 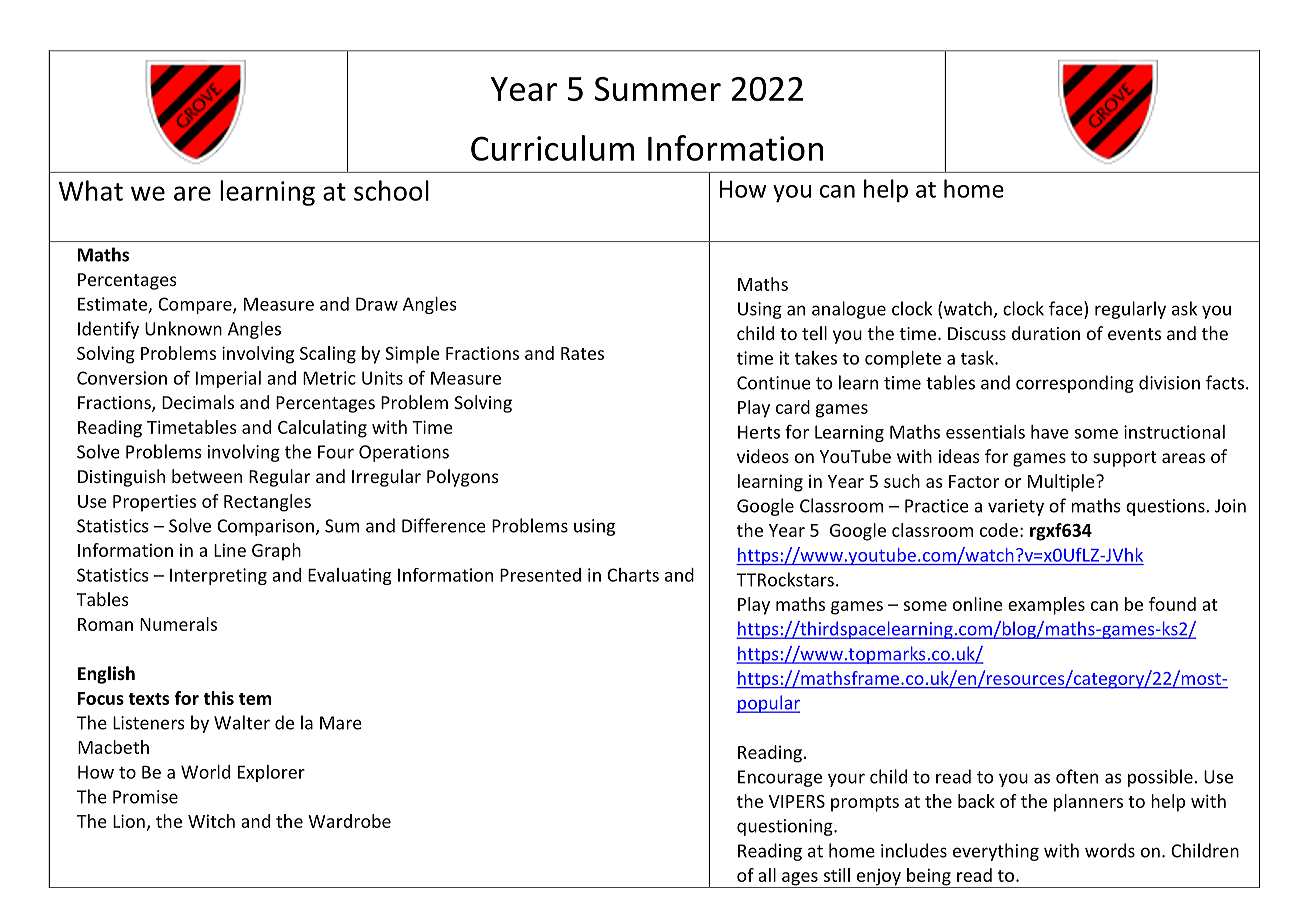 I want to click on videos, so click(x=763, y=456).
